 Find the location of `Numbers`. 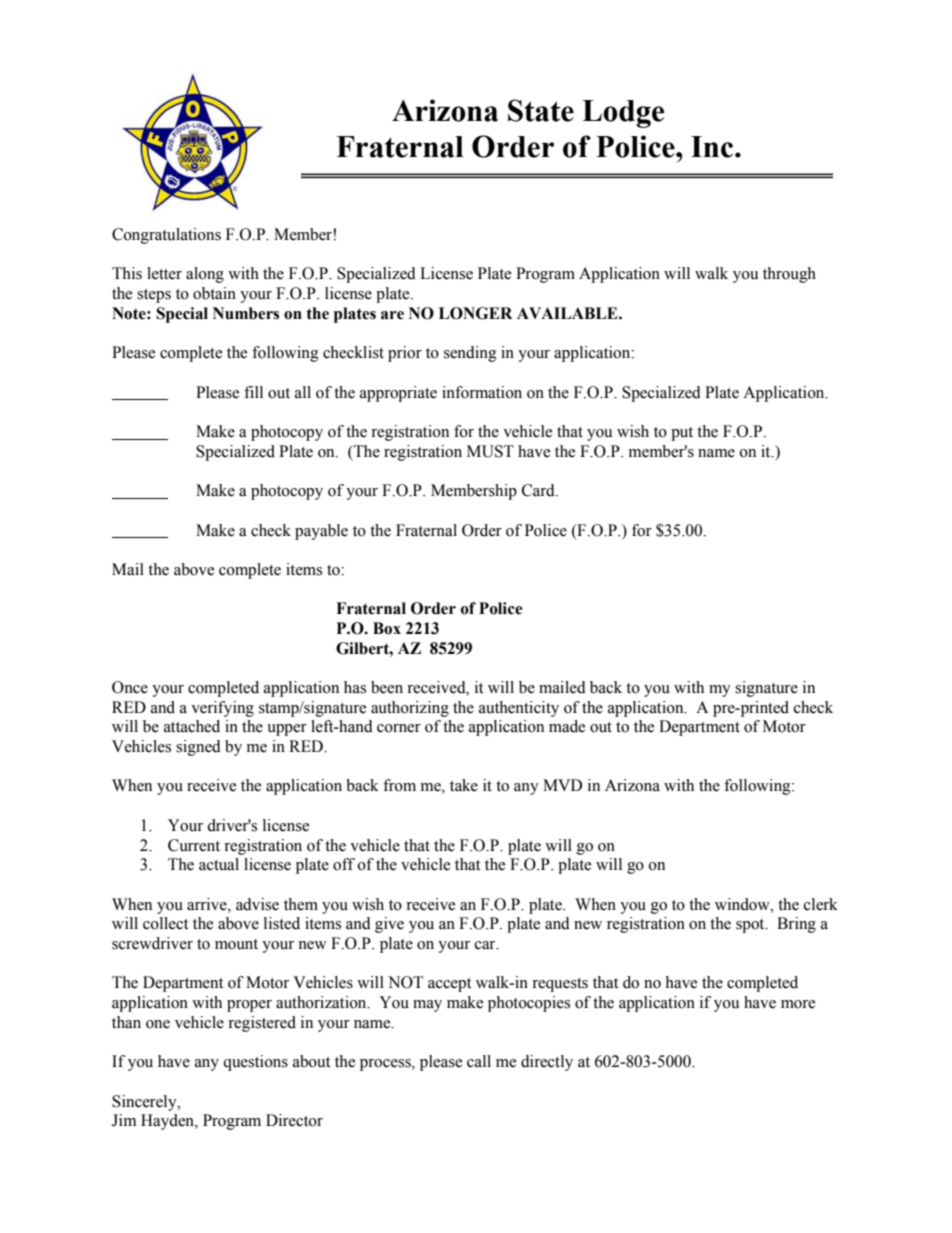

Numbers is located at coordinates (246, 313).
